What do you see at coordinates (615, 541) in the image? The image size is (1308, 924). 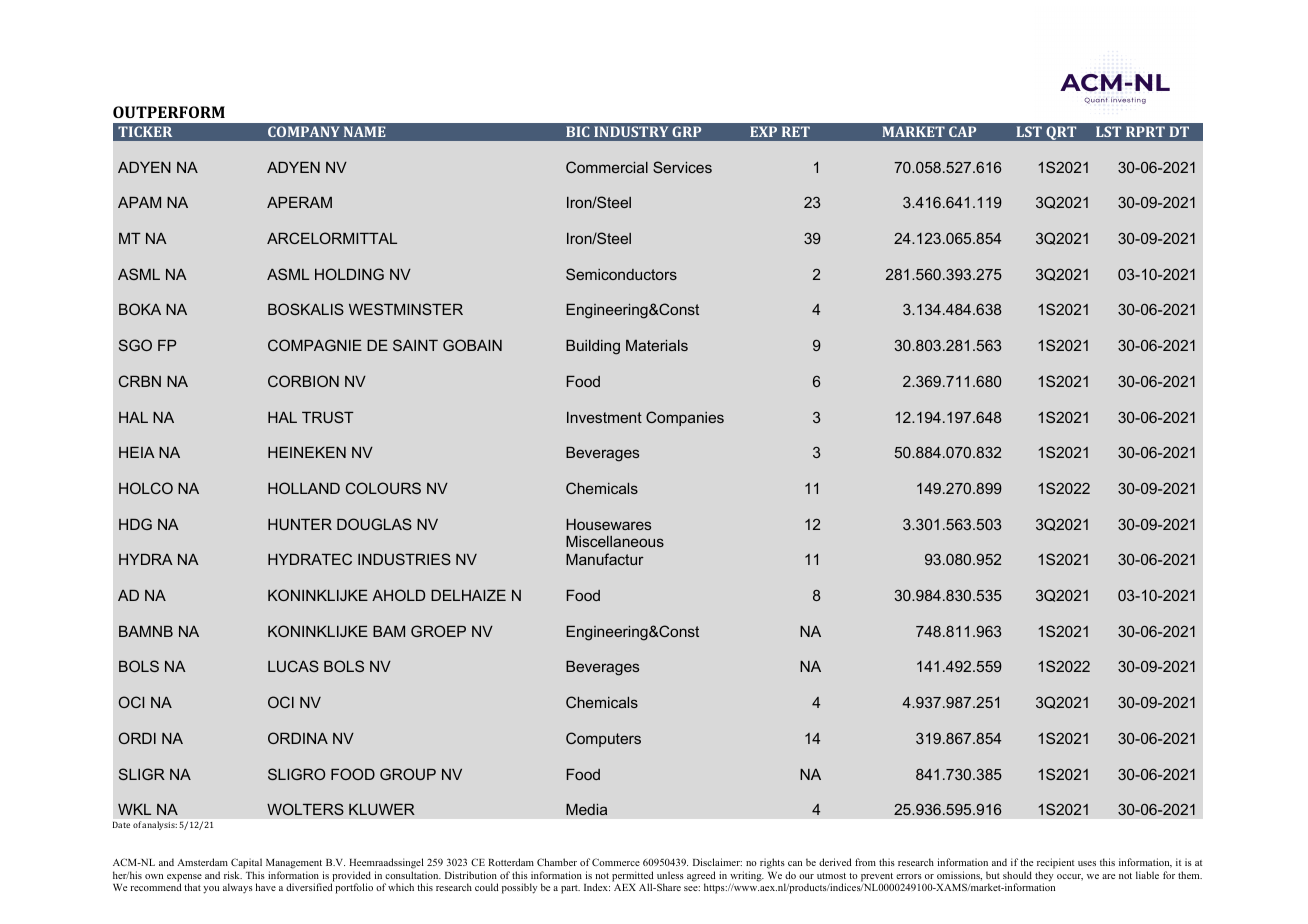 I see `Miscellaneous` at bounding box center [615, 541].
